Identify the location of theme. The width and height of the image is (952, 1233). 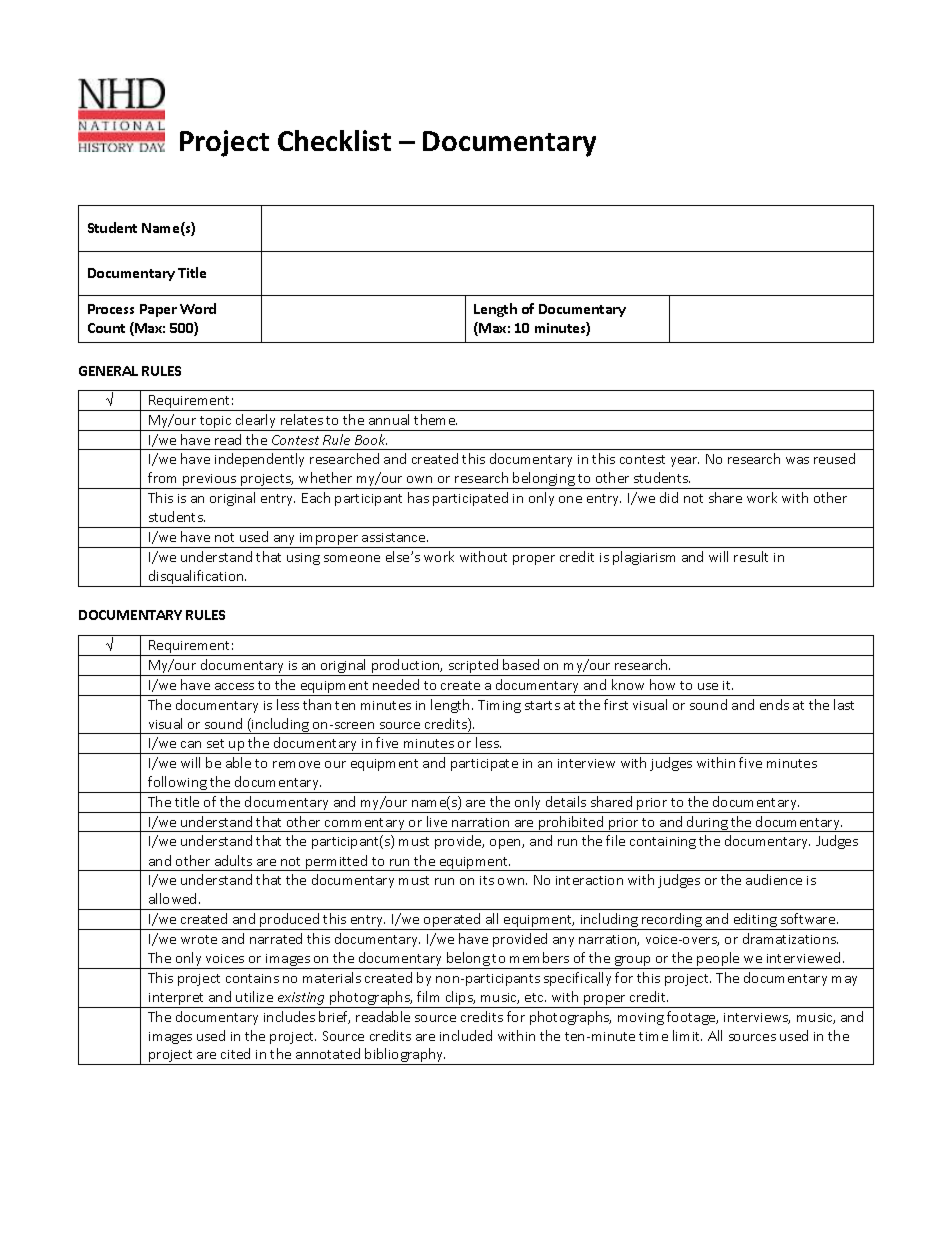
(435, 419).
